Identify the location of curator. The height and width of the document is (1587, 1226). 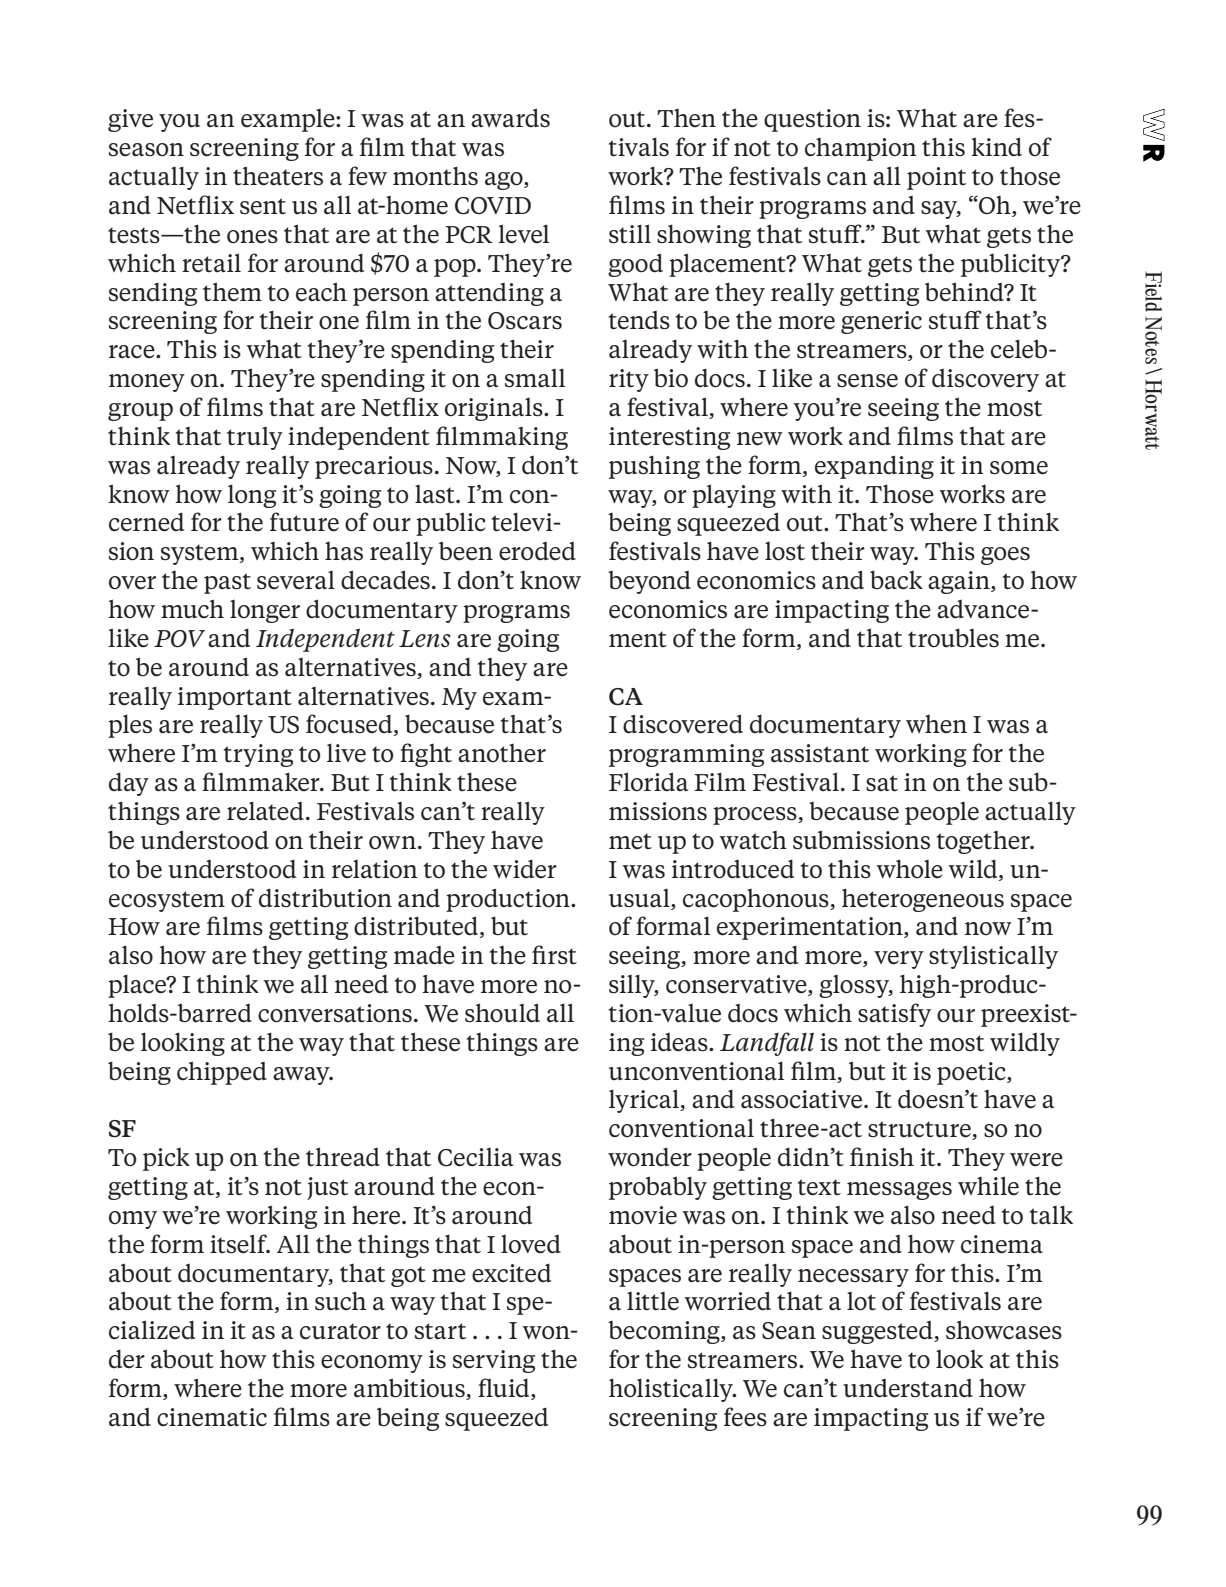
(340, 1331).
